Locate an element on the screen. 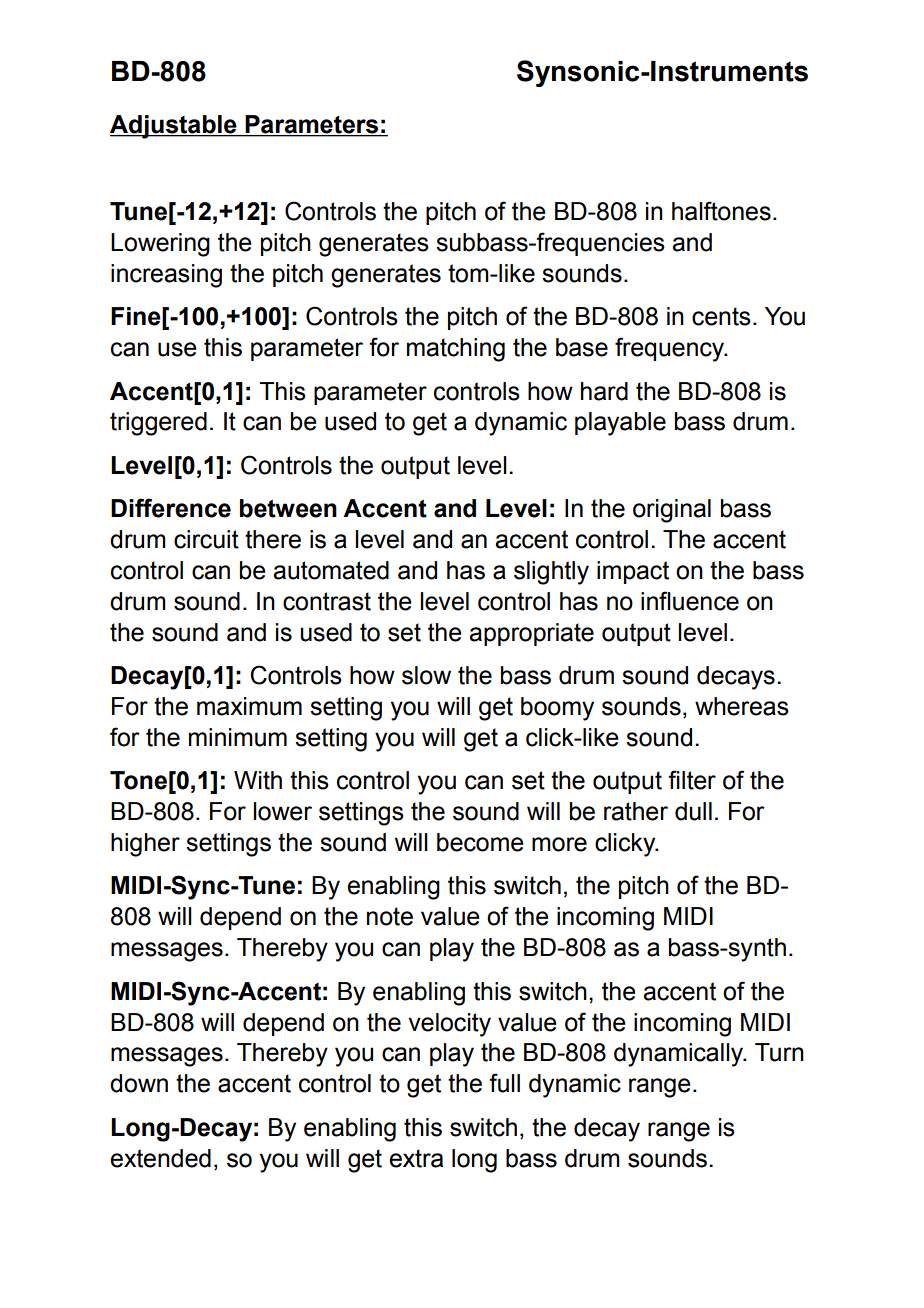 This screenshot has height=1308, width=924. extended is located at coordinates (160, 1158).
